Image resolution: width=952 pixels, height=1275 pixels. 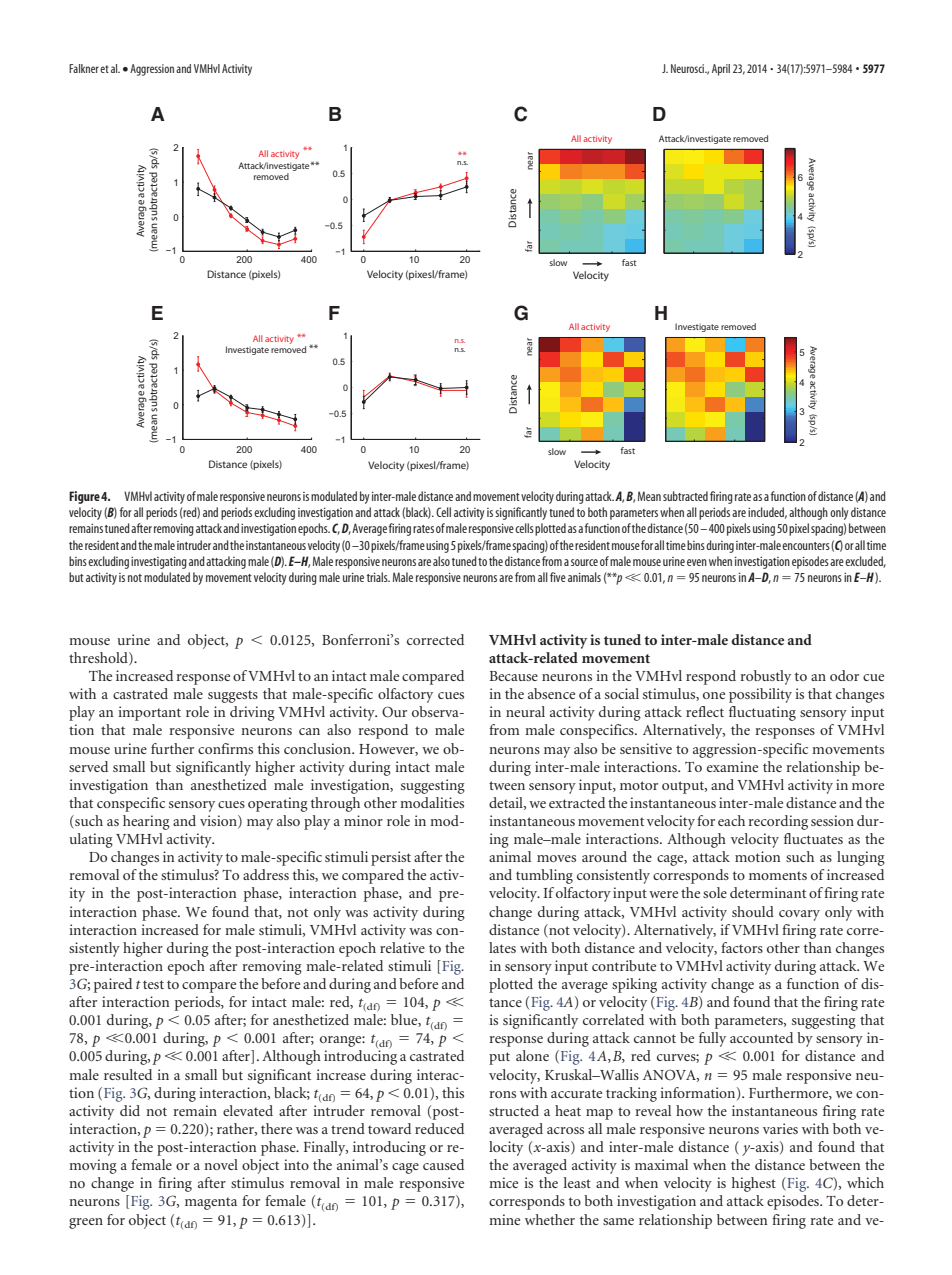 I want to click on possibility, so click(x=760, y=695).
